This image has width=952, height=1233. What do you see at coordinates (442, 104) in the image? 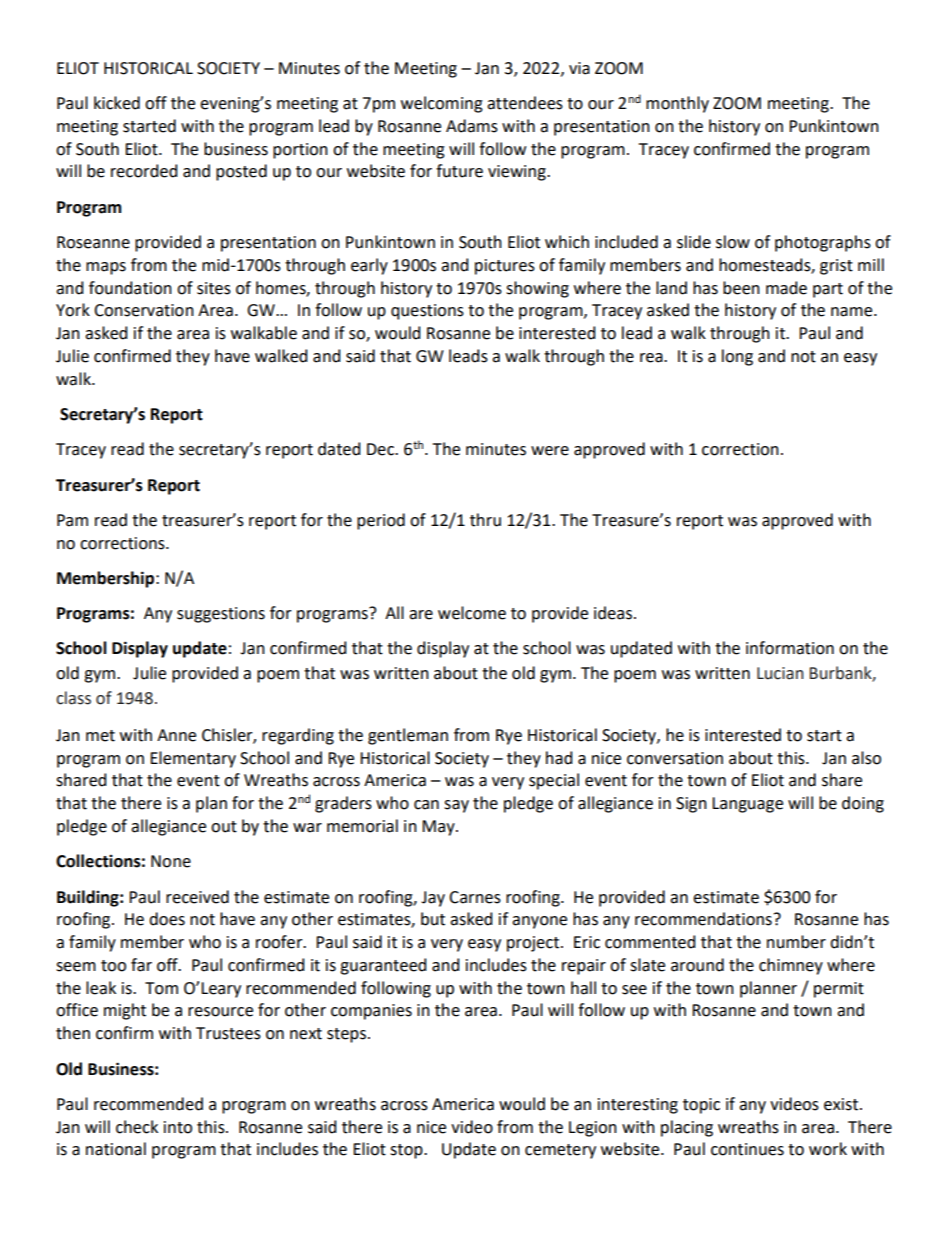
I see `welcoming` at bounding box center [442, 104].
